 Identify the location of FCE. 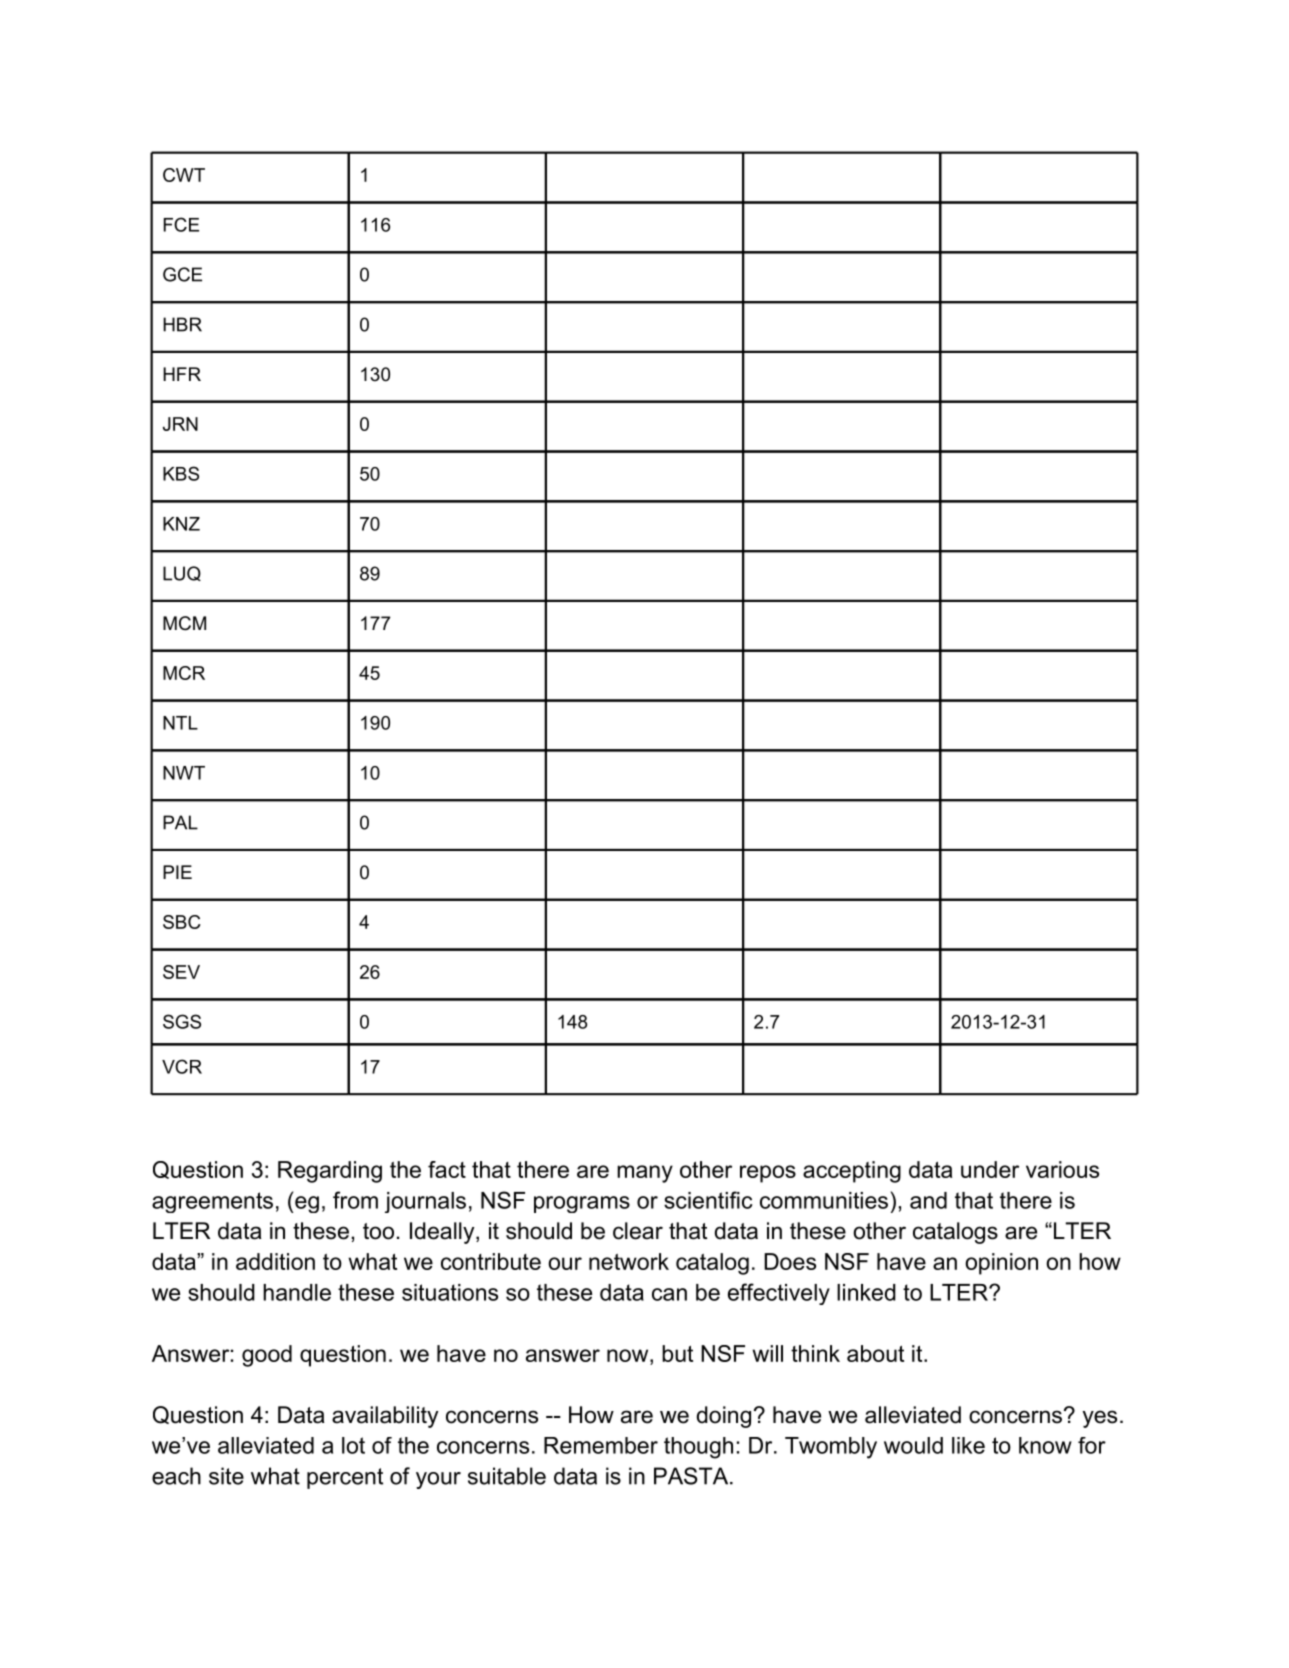
(181, 224).
